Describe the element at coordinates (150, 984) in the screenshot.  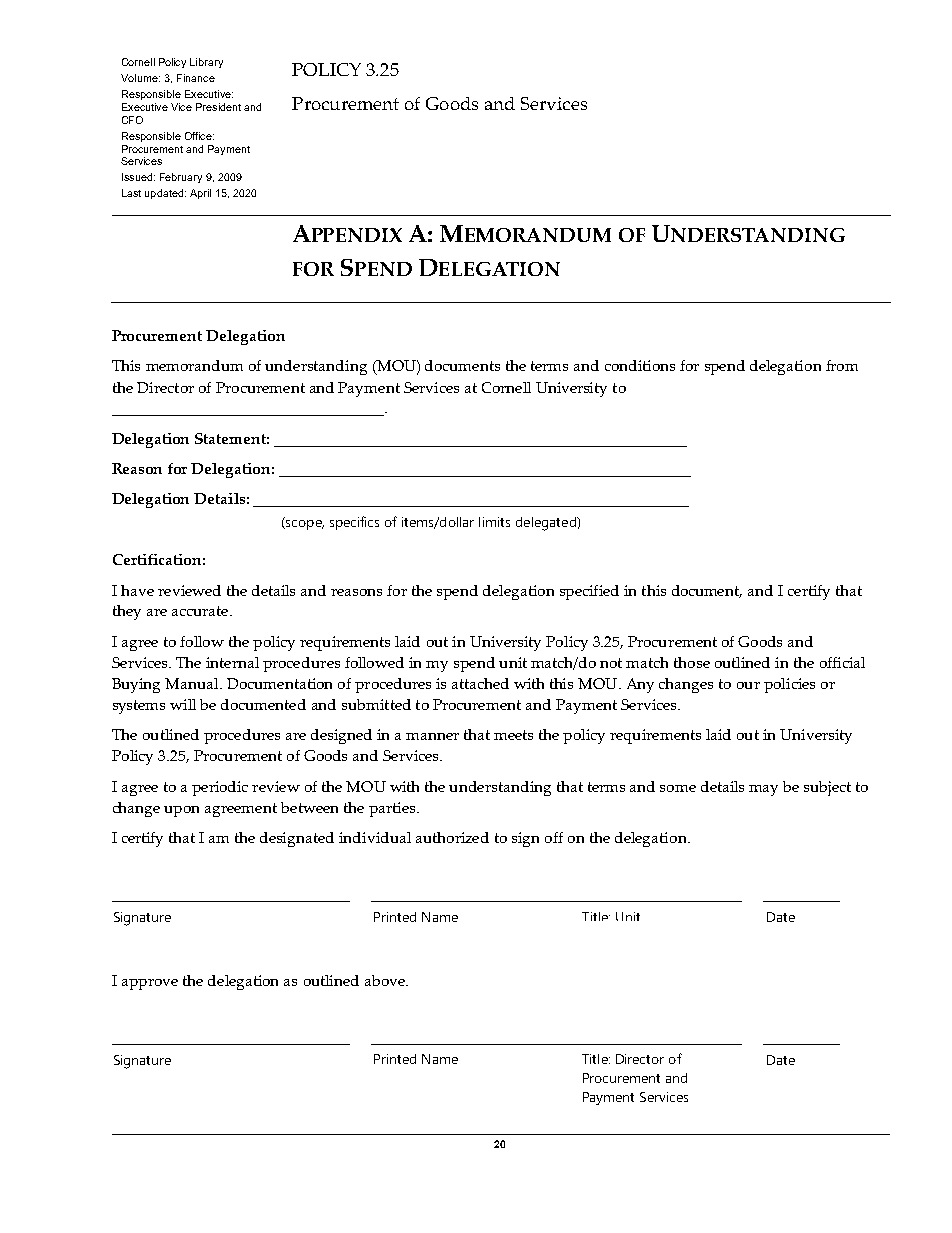
I see `approve` at that location.
